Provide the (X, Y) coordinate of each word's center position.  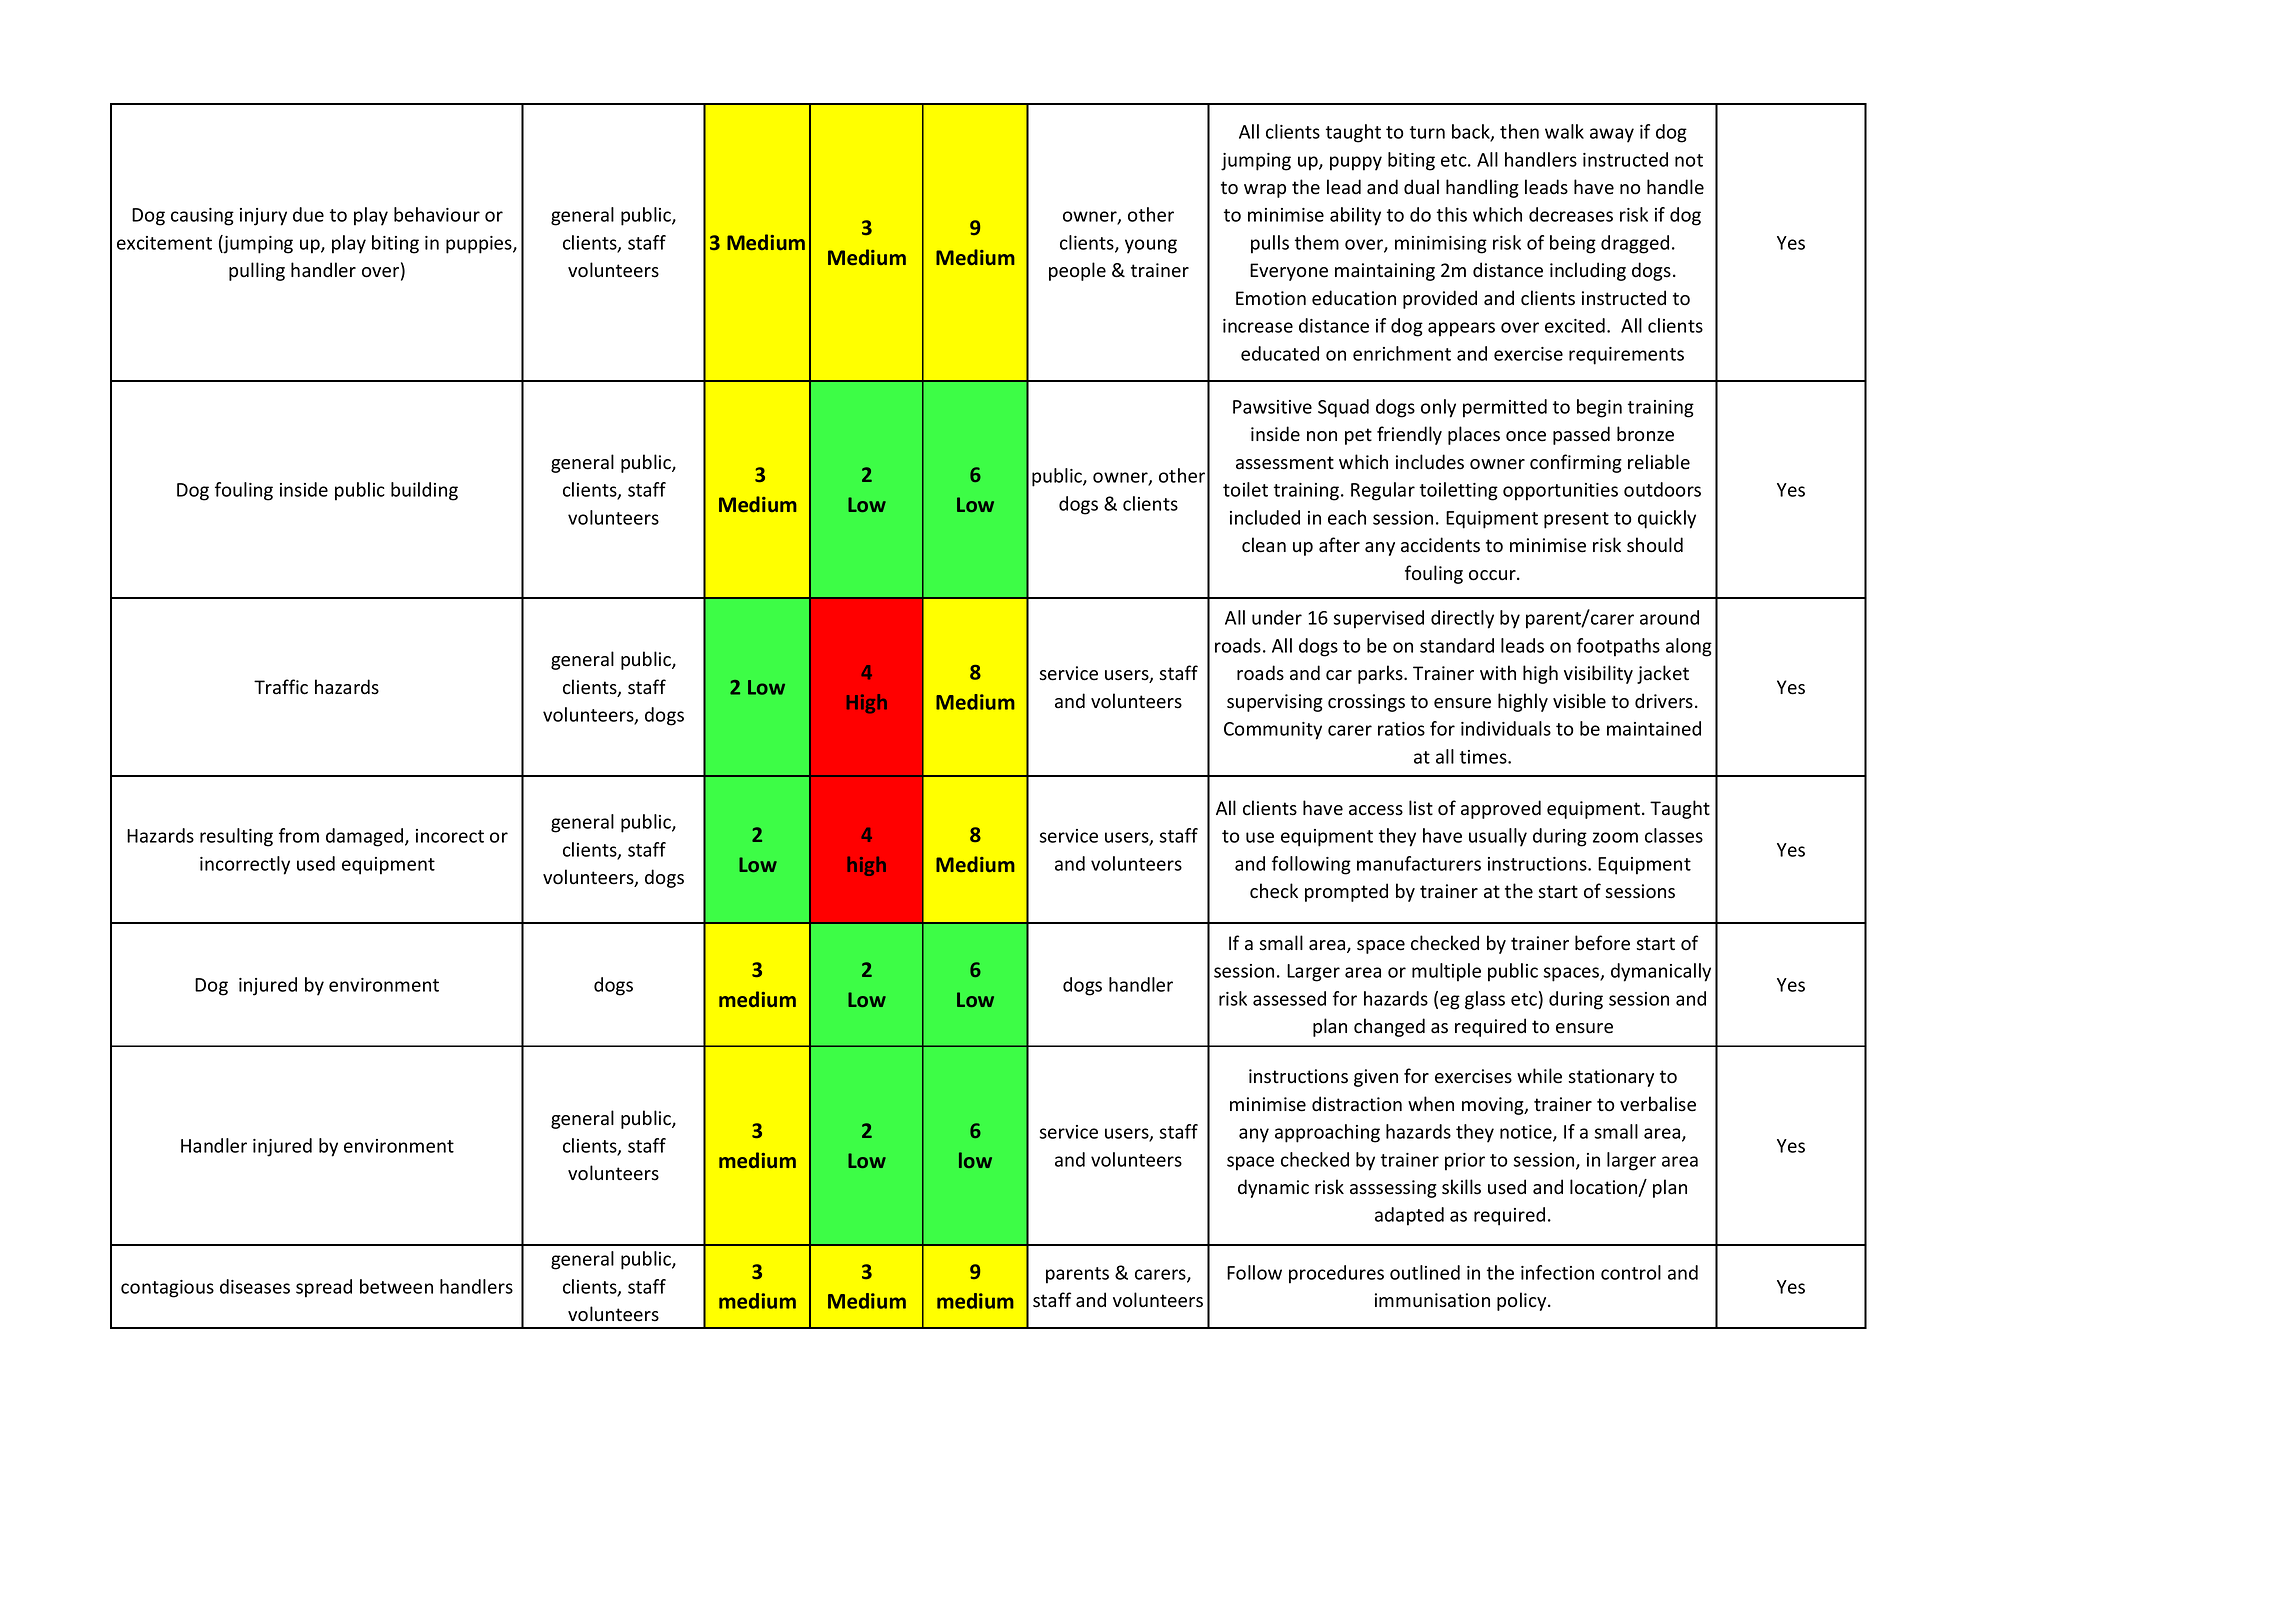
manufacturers (1419, 863)
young (1151, 246)
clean (1264, 545)
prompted (1346, 892)
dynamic (1273, 1188)
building (424, 491)
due (308, 214)
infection (1557, 1272)
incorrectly (245, 865)
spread (324, 1288)
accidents (1440, 545)
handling (1482, 188)
